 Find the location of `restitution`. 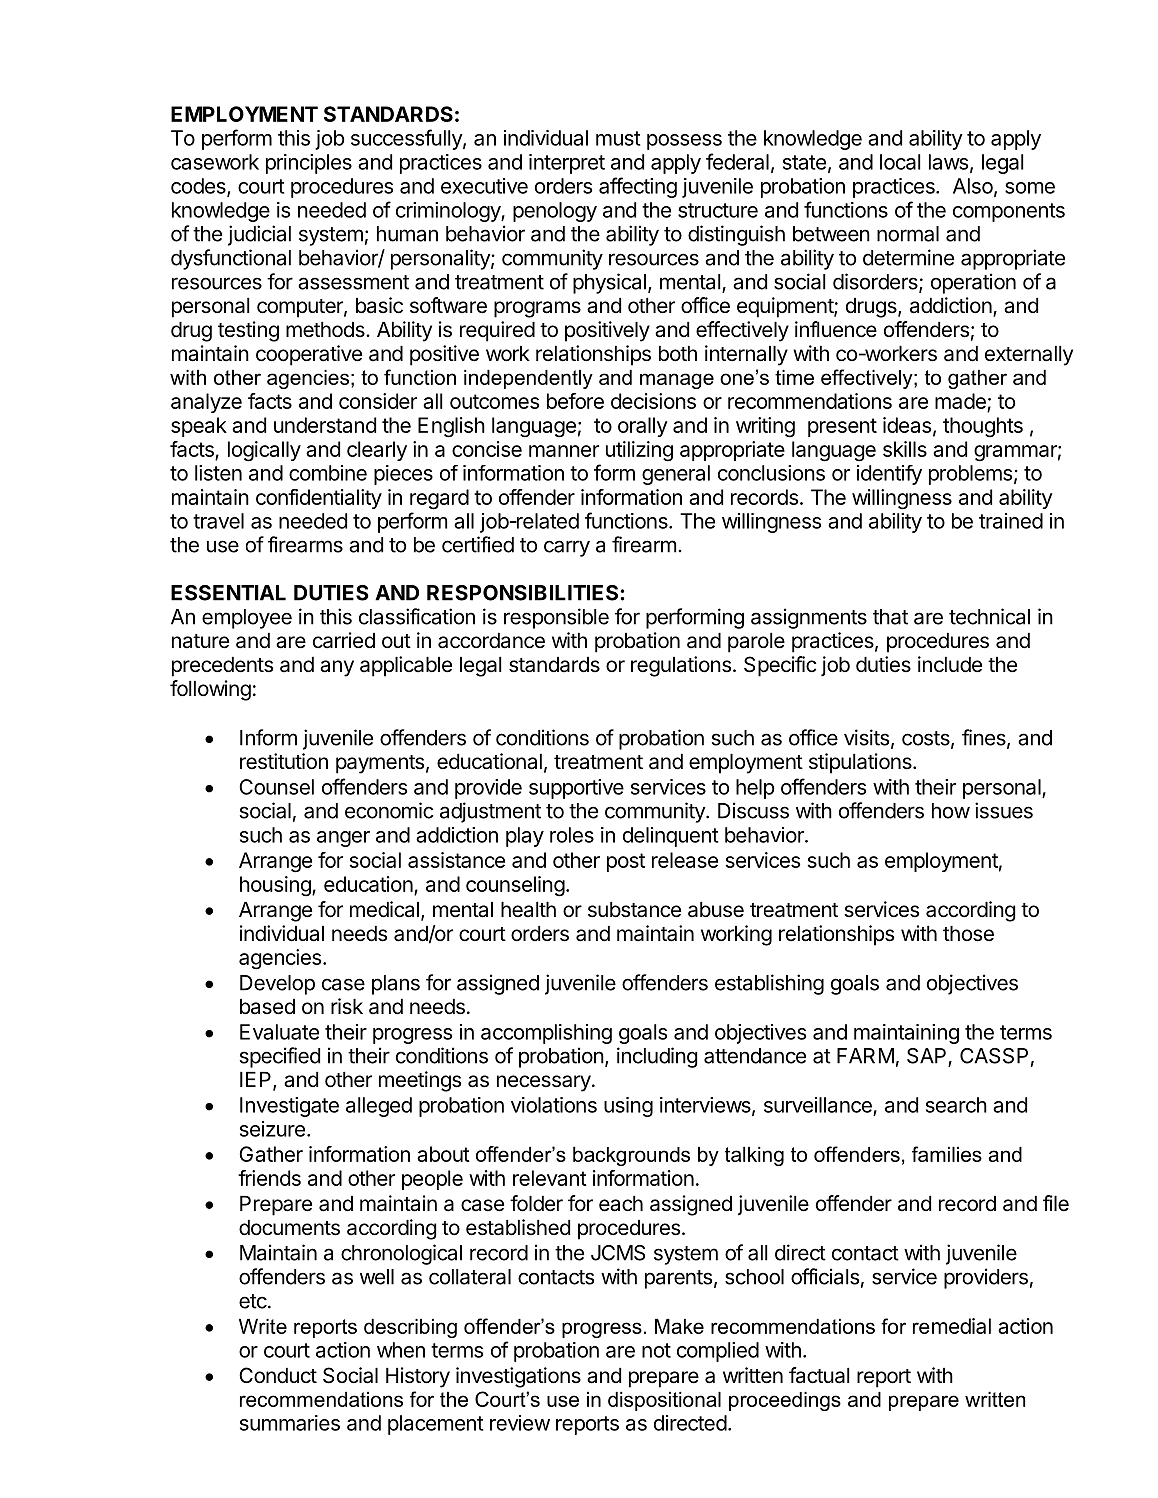

restitution is located at coordinates (284, 761).
